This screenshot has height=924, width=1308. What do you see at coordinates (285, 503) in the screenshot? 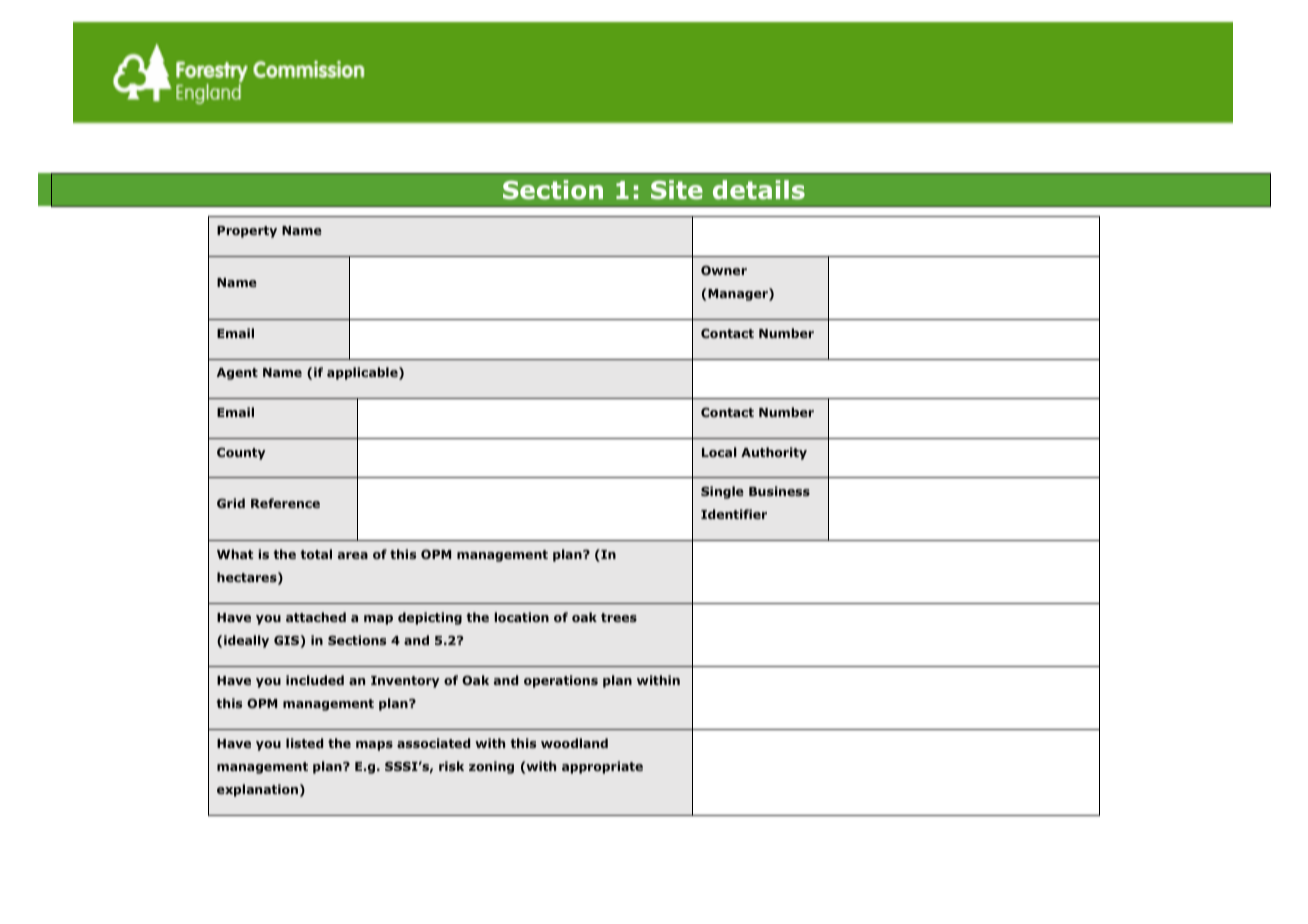
I see `Reference` at bounding box center [285, 503].
